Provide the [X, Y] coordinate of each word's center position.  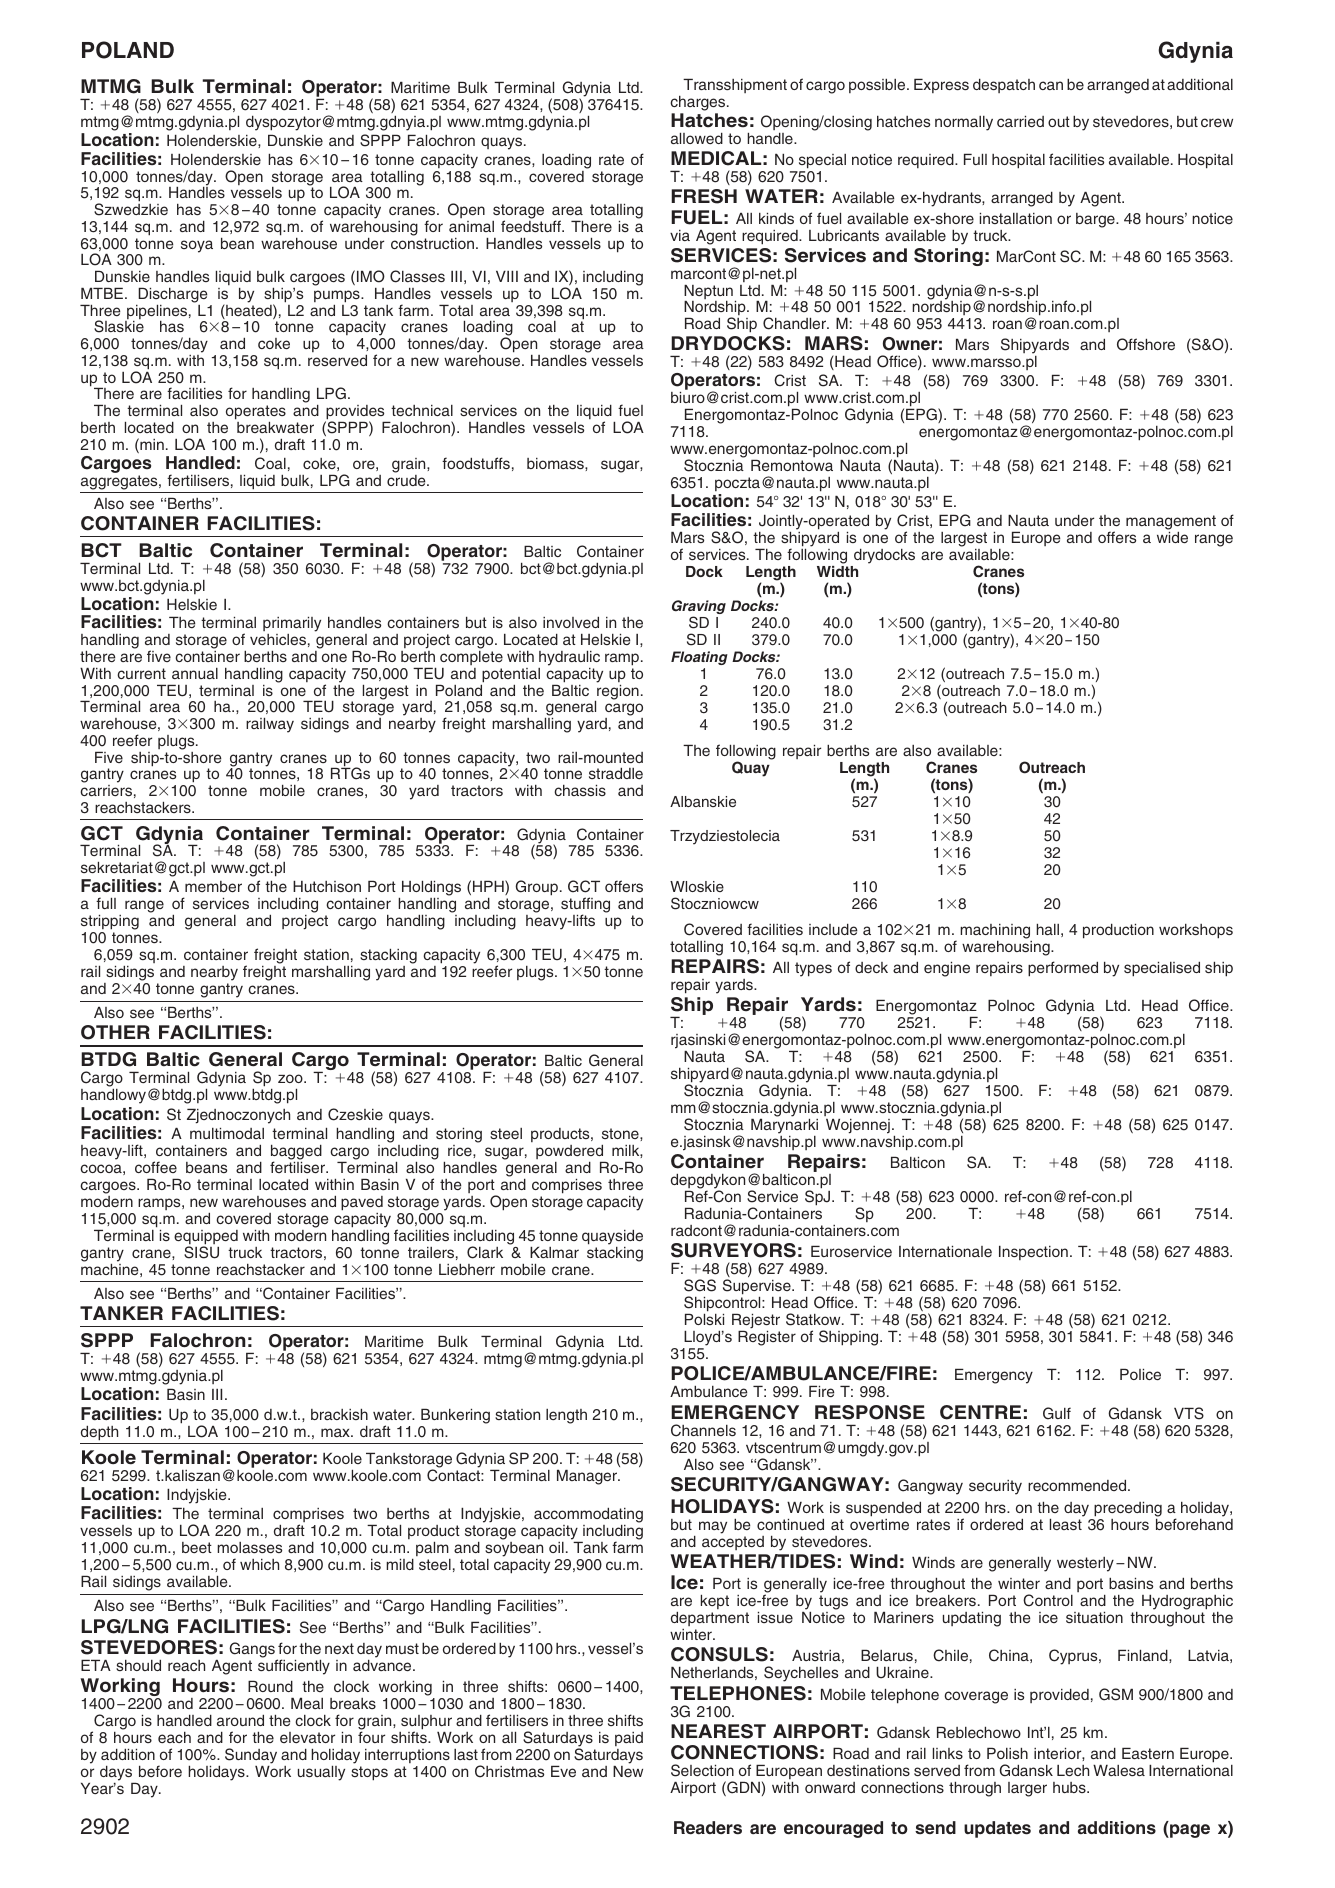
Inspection [1033, 1252]
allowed [697, 138]
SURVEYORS [733, 1250]
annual [195, 673]
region [617, 692]
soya [197, 246]
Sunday [251, 1757]
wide [1172, 537]
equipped [206, 1238]
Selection [702, 1770]
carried [1020, 121]
